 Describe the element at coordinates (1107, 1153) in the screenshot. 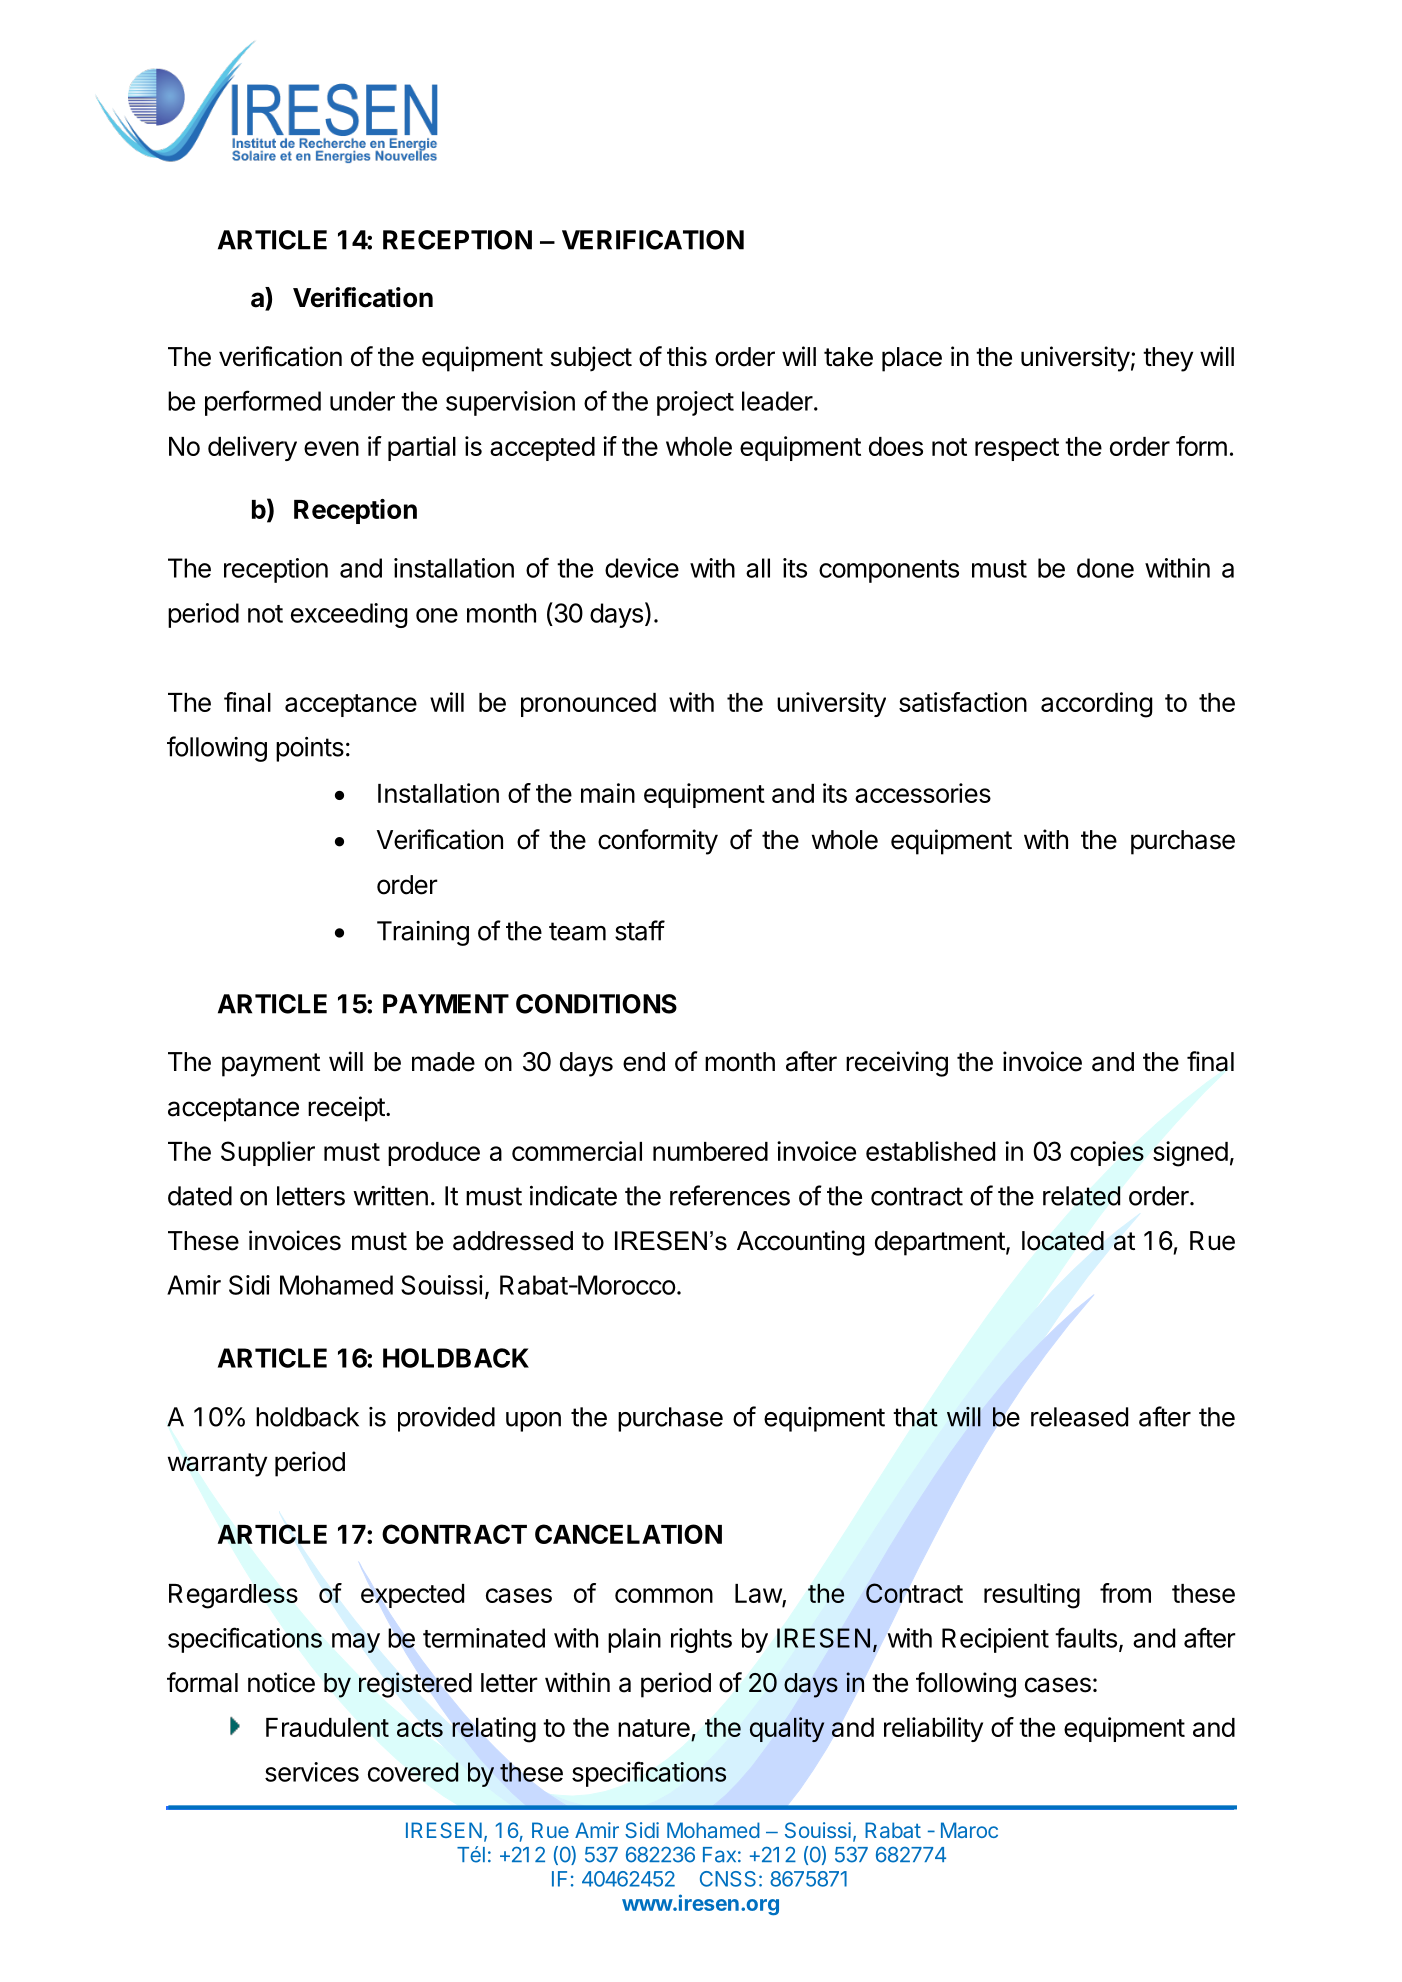

I see `copies` at that location.
